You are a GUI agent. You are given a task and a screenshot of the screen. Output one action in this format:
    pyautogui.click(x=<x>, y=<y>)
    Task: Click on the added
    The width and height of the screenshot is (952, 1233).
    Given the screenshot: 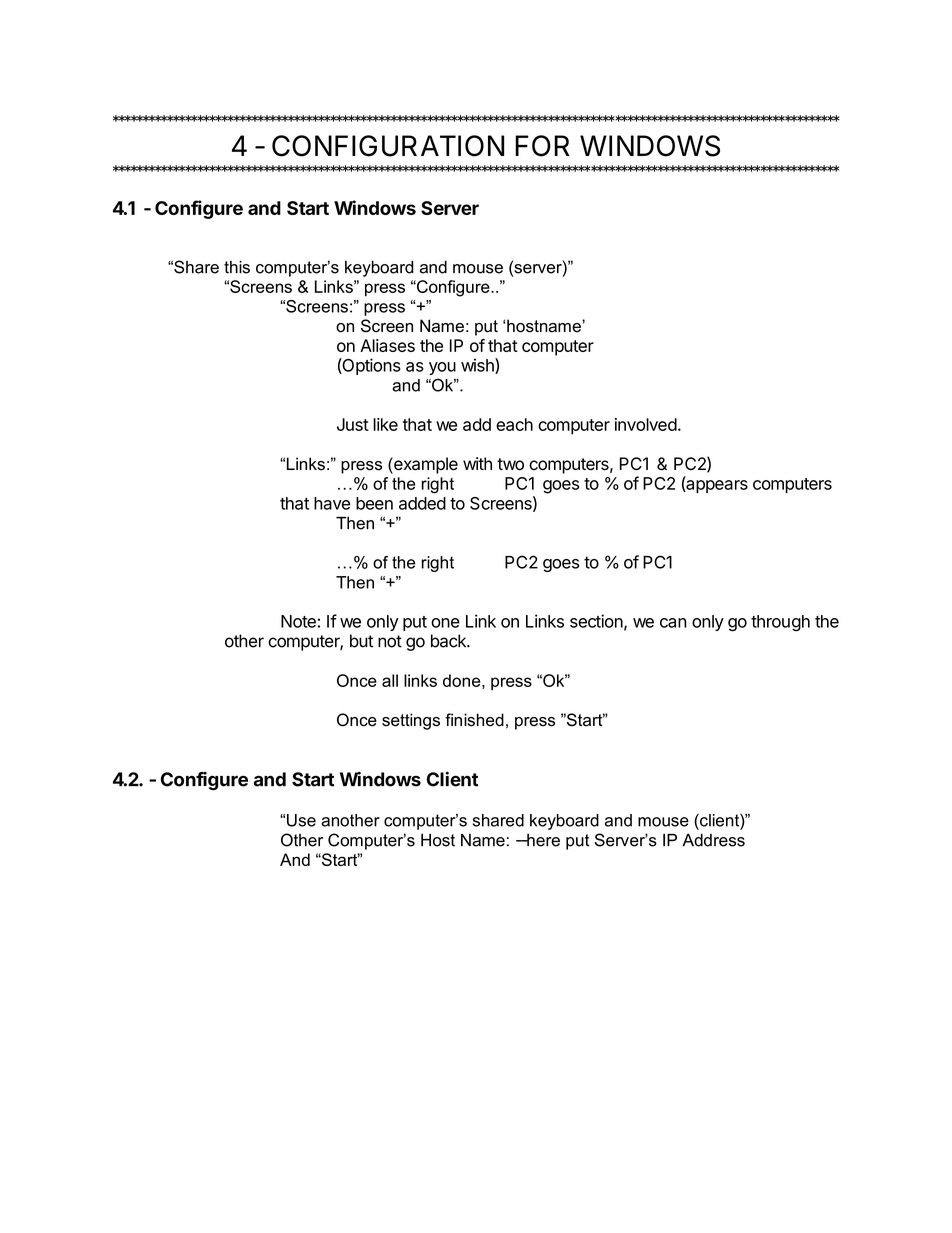 What is the action you would take?
    pyautogui.click(x=422, y=503)
